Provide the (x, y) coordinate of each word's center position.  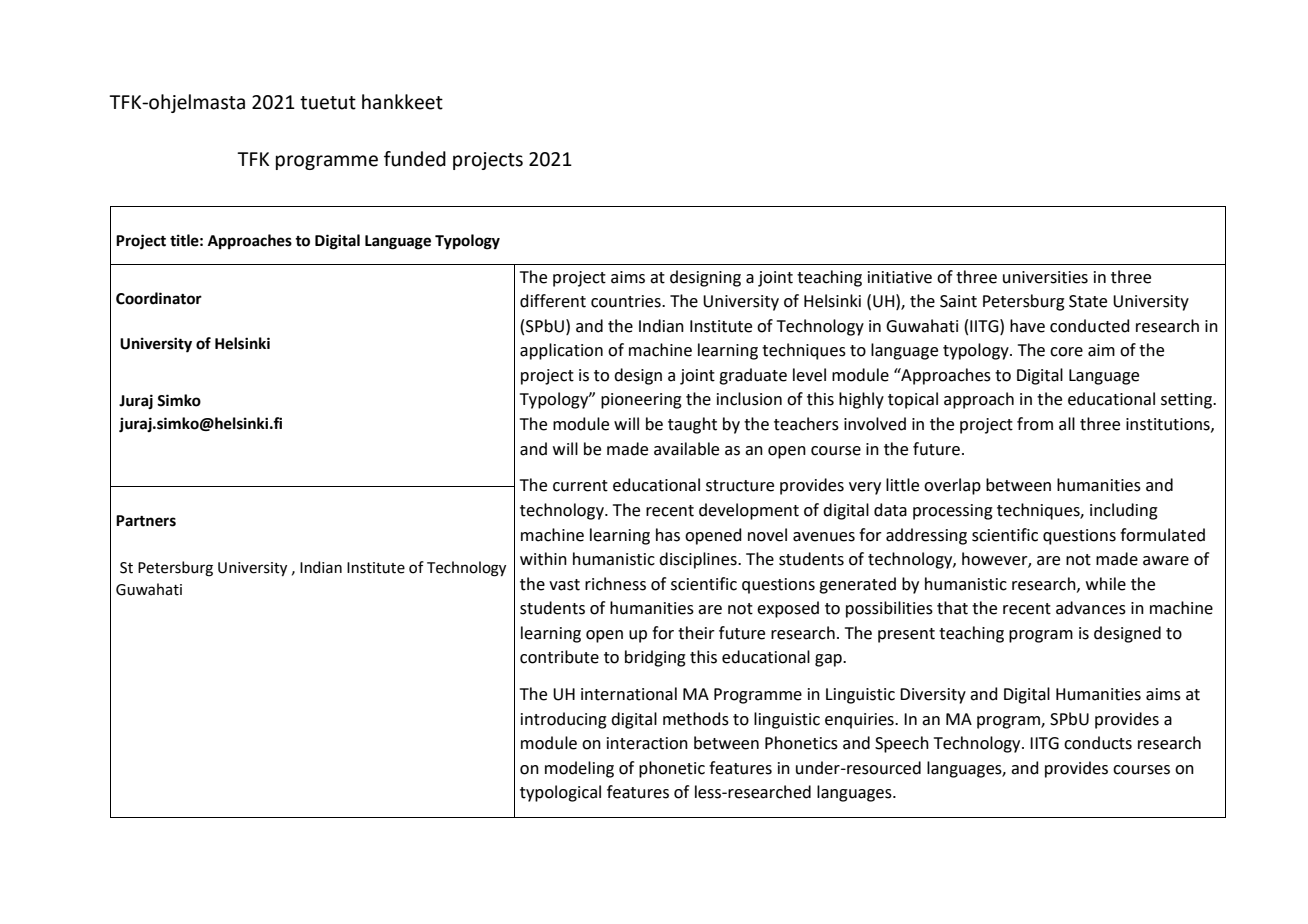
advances (1091, 608)
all (1067, 424)
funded (415, 159)
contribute (559, 657)
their (696, 633)
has (668, 535)
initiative (900, 277)
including (1124, 511)
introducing (564, 720)
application (561, 351)
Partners (146, 521)
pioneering (641, 401)
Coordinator (159, 298)
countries (627, 301)
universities (1045, 277)
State (1088, 301)
